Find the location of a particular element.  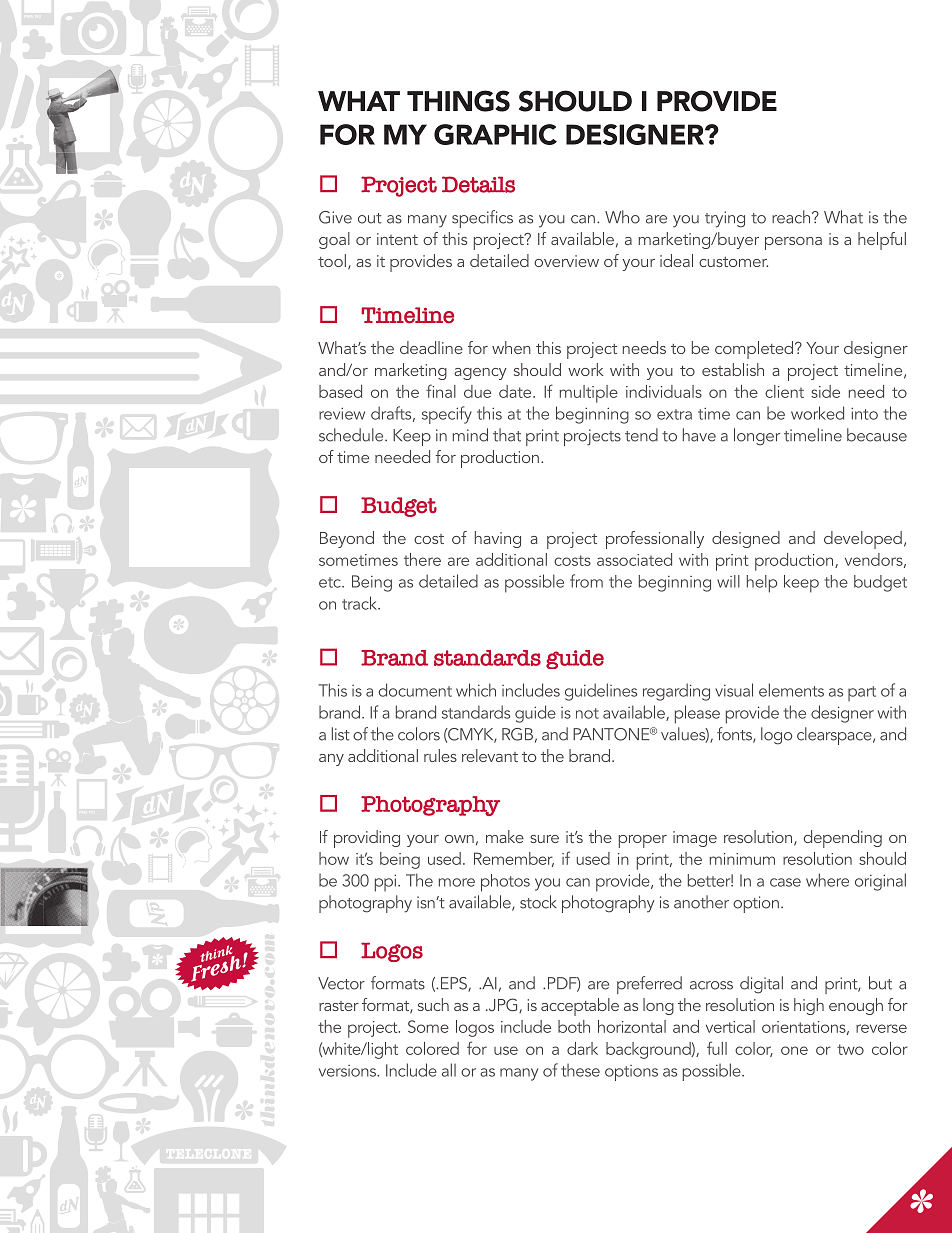

reach is located at coordinates (791, 217).
